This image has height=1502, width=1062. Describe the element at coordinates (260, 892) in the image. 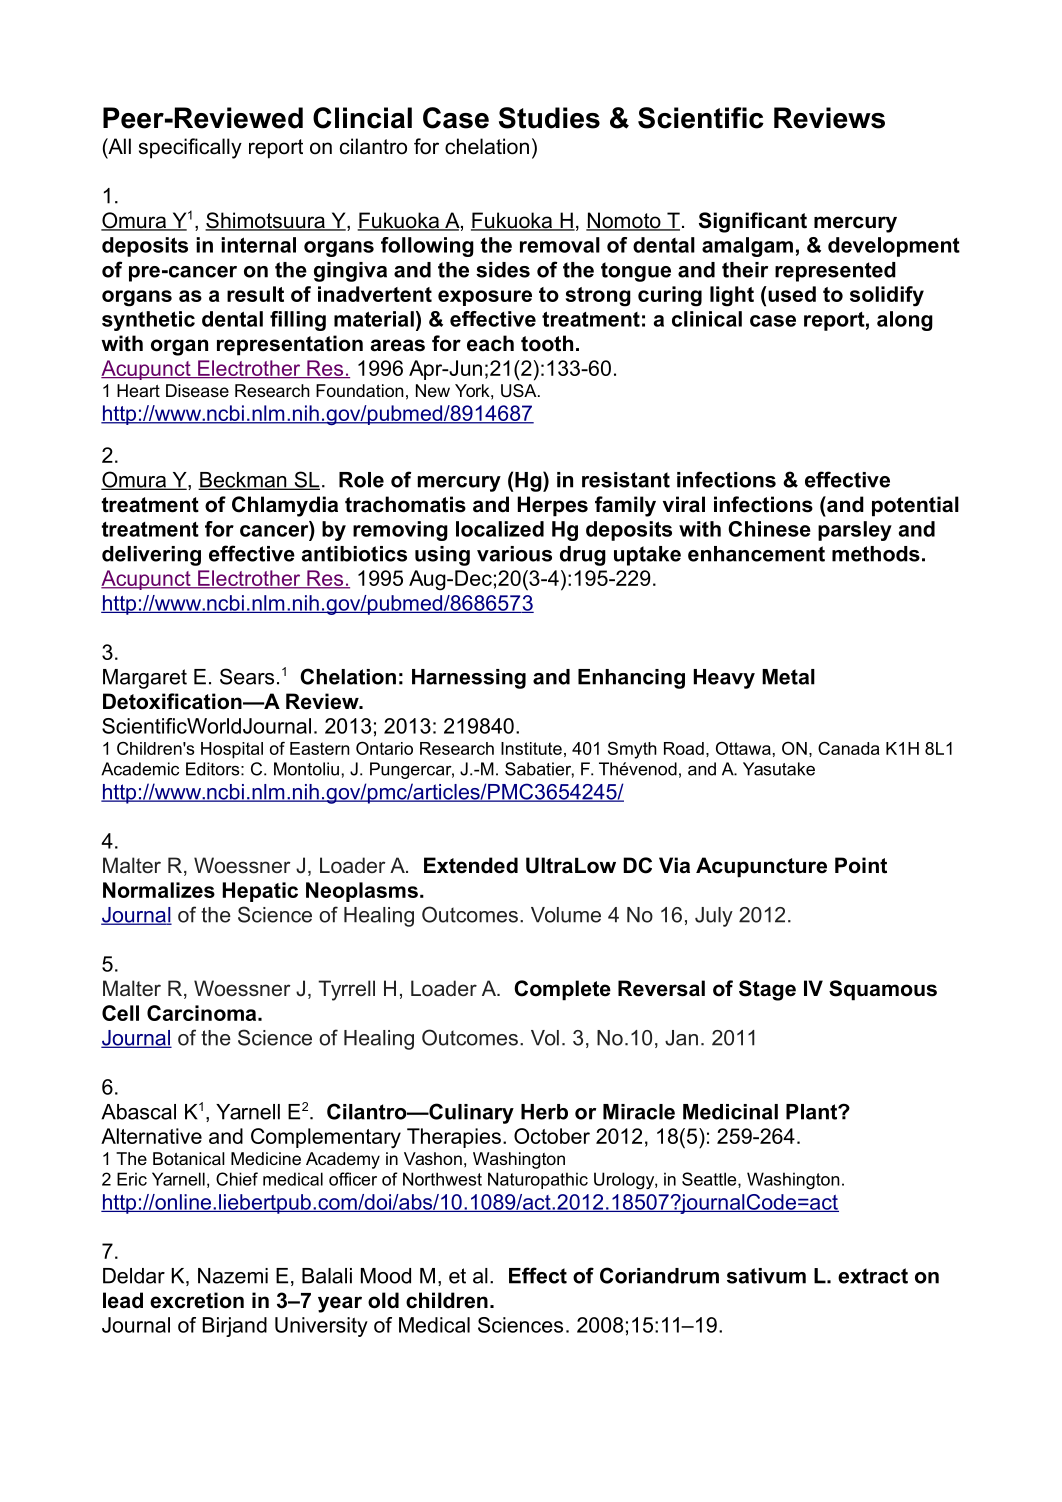

I see `Hepatic` at that location.
